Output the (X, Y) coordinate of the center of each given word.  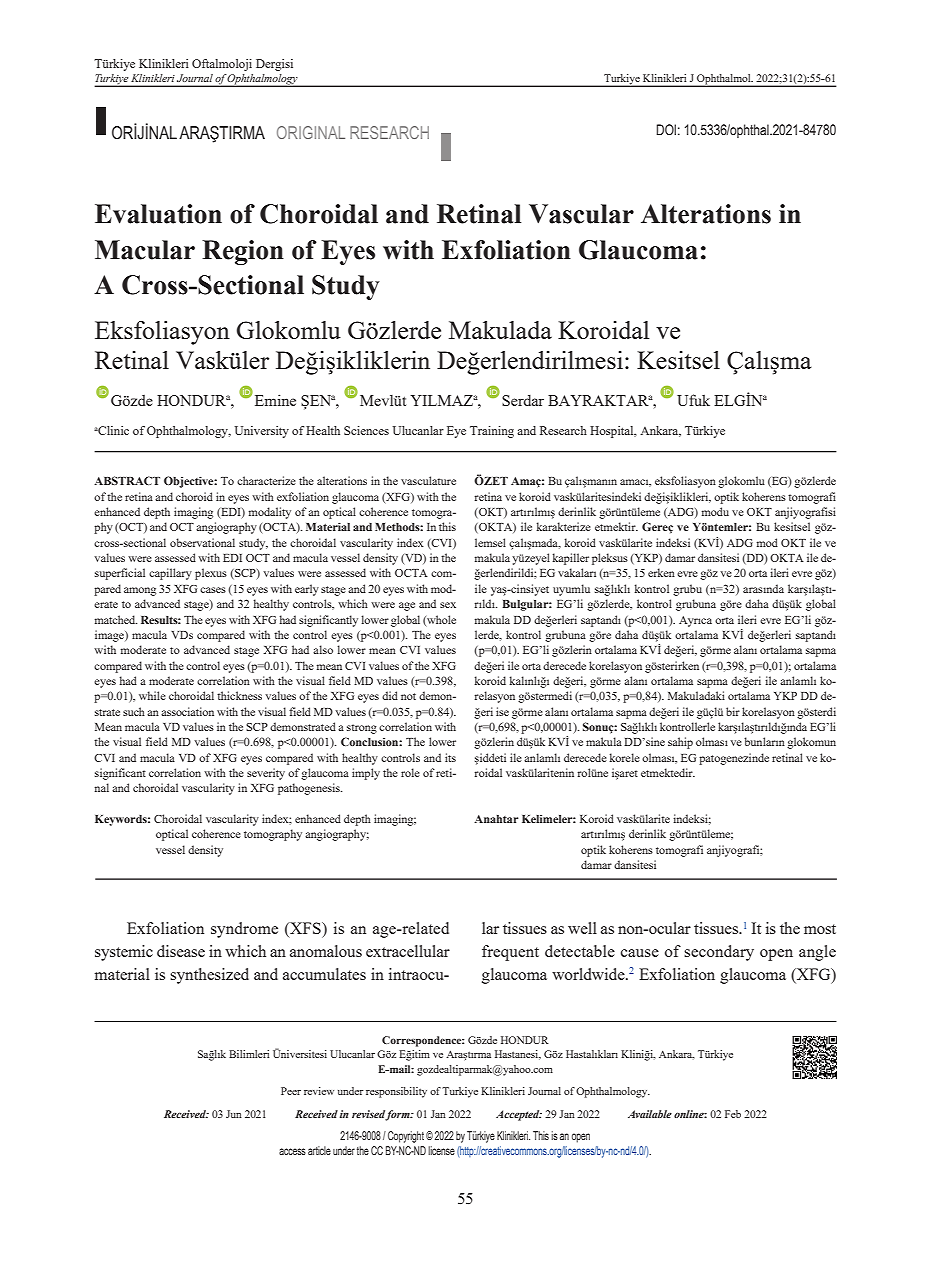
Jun (234, 1114)
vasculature (428, 480)
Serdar (523, 400)
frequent (510, 953)
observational (202, 542)
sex (448, 605)
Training (492, 432)
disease (181, 951)
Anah (488, 819)
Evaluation (158, 214)
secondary (719, 953)
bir (733, 711)
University (262, 432)
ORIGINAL (311, 132)
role (410, 772)
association (187, 711)
